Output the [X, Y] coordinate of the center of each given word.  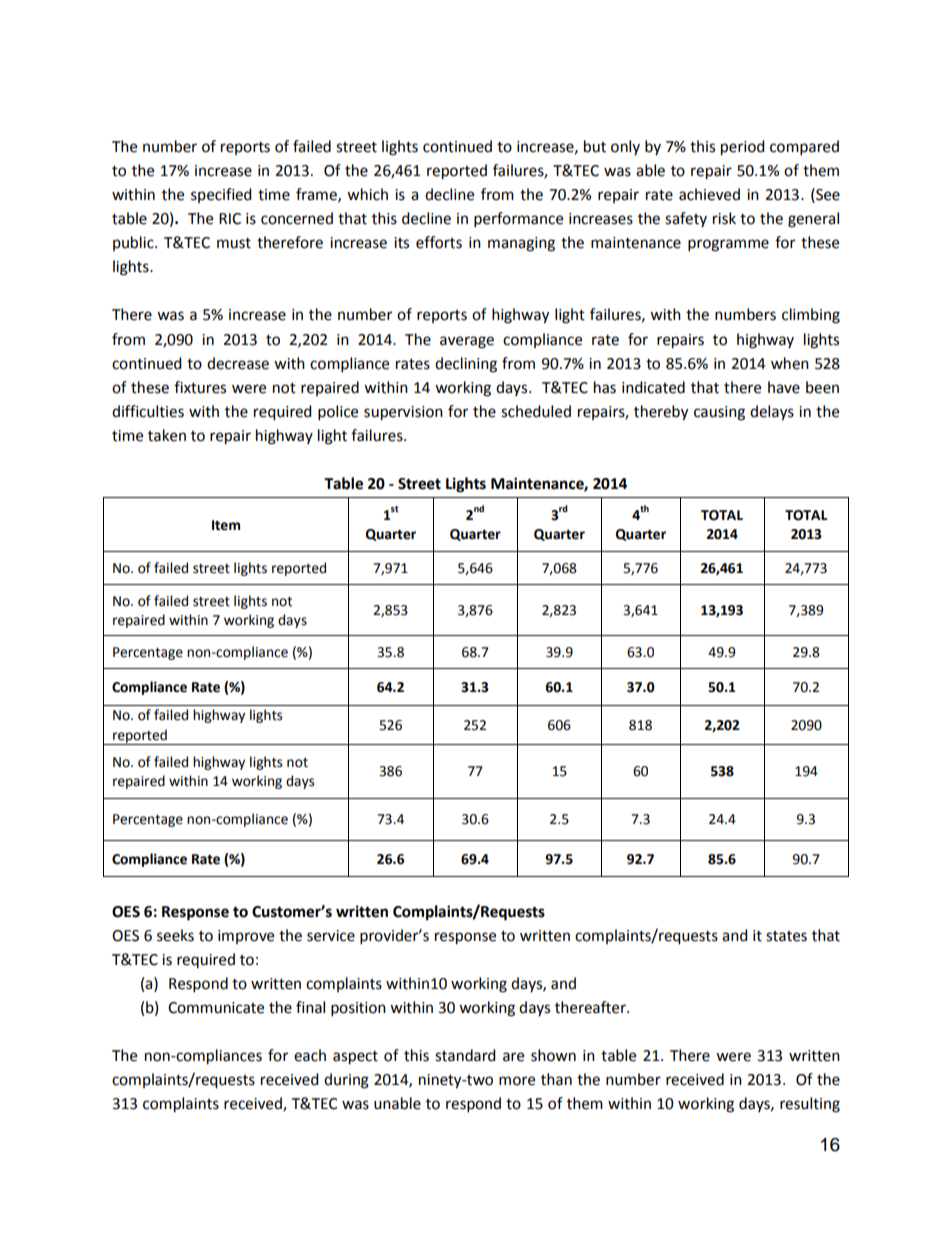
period [743, 148]
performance [518, 220]
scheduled [536, 411]
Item [226, 525]
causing [719, 413]
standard [465, 1055]
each [310, 1055]
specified [221, 195]
